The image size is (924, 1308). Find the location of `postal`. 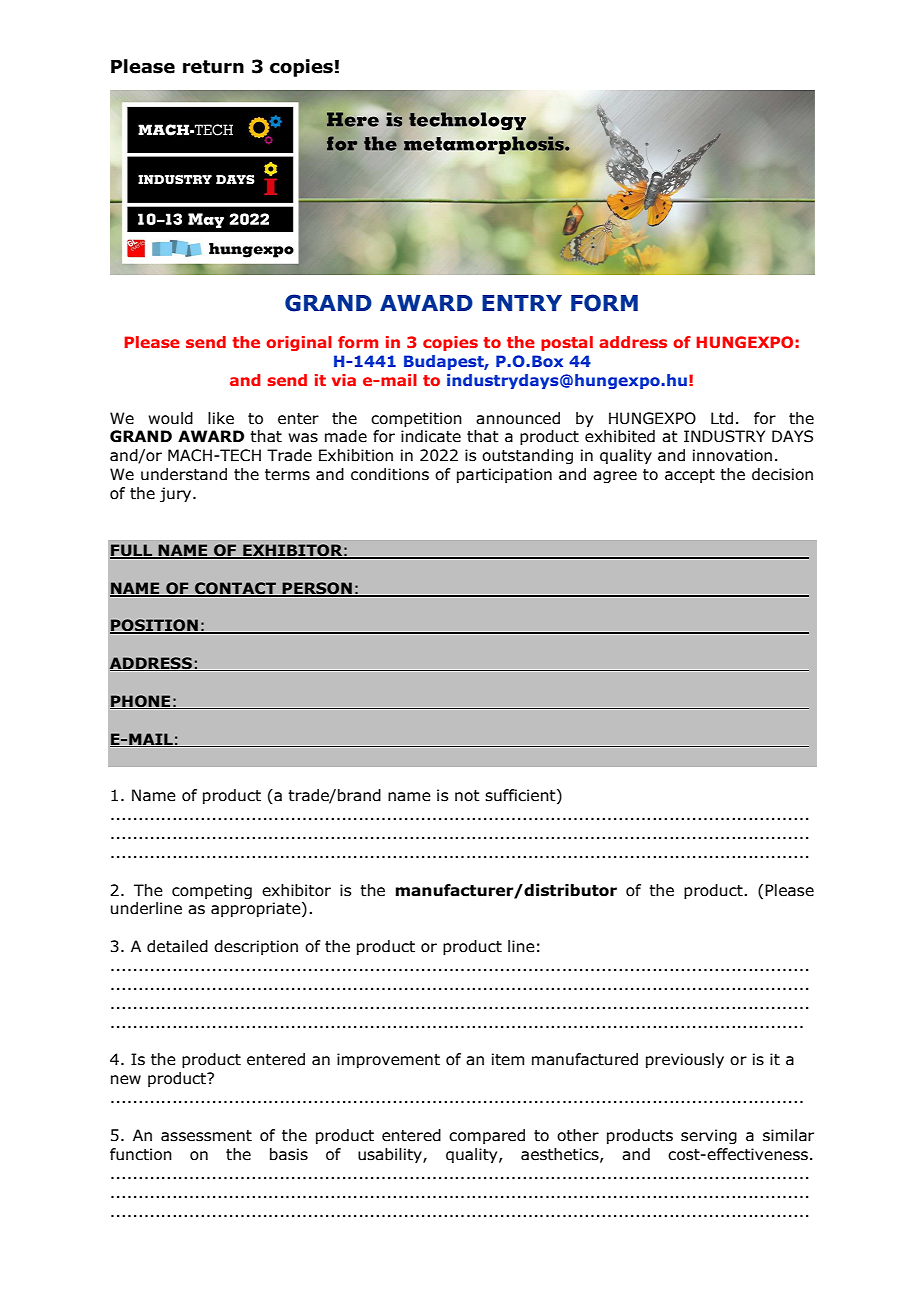

postal is located at coordinates (567, 343).
